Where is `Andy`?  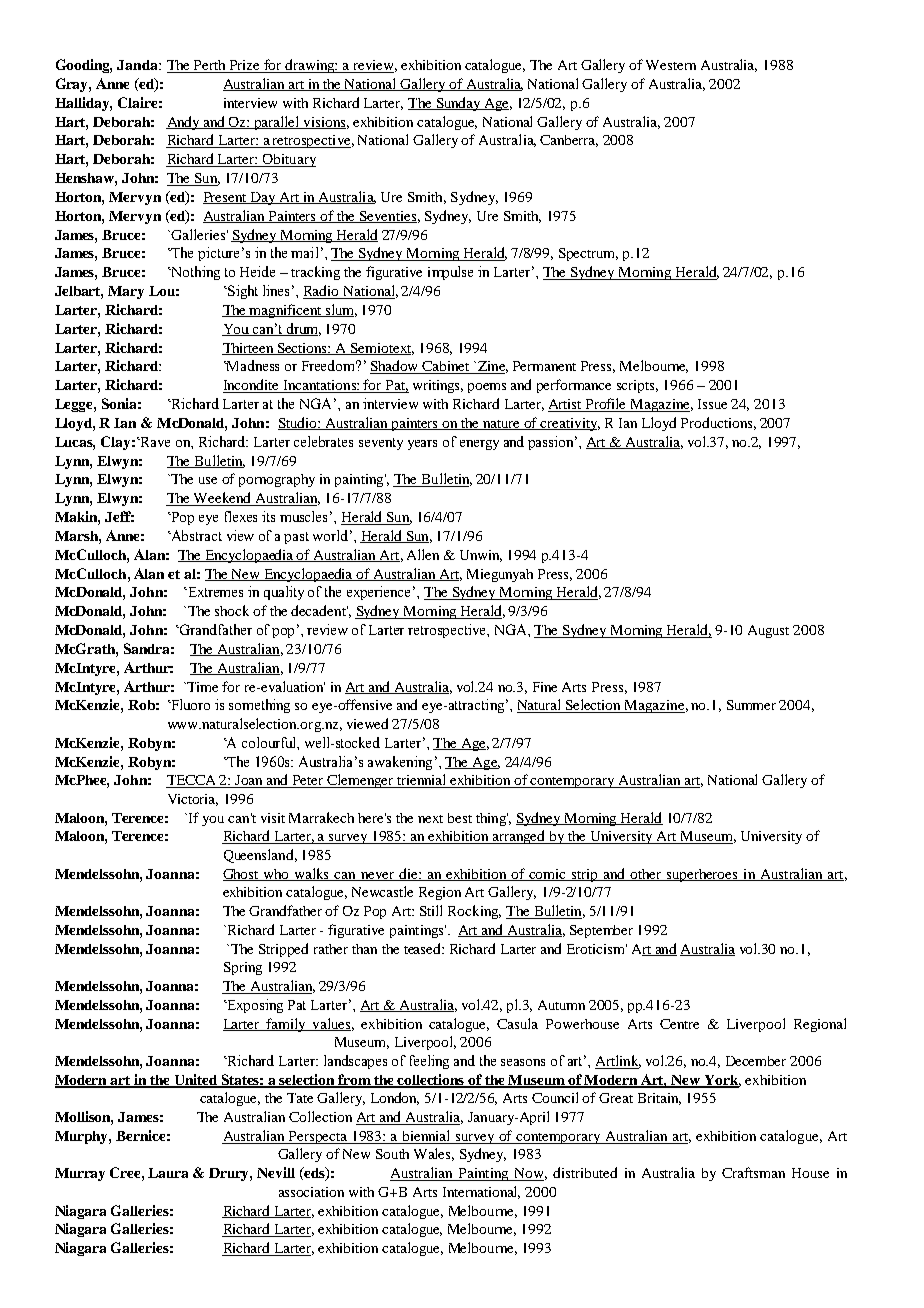
Andy is located at coordinates (184, 123).
